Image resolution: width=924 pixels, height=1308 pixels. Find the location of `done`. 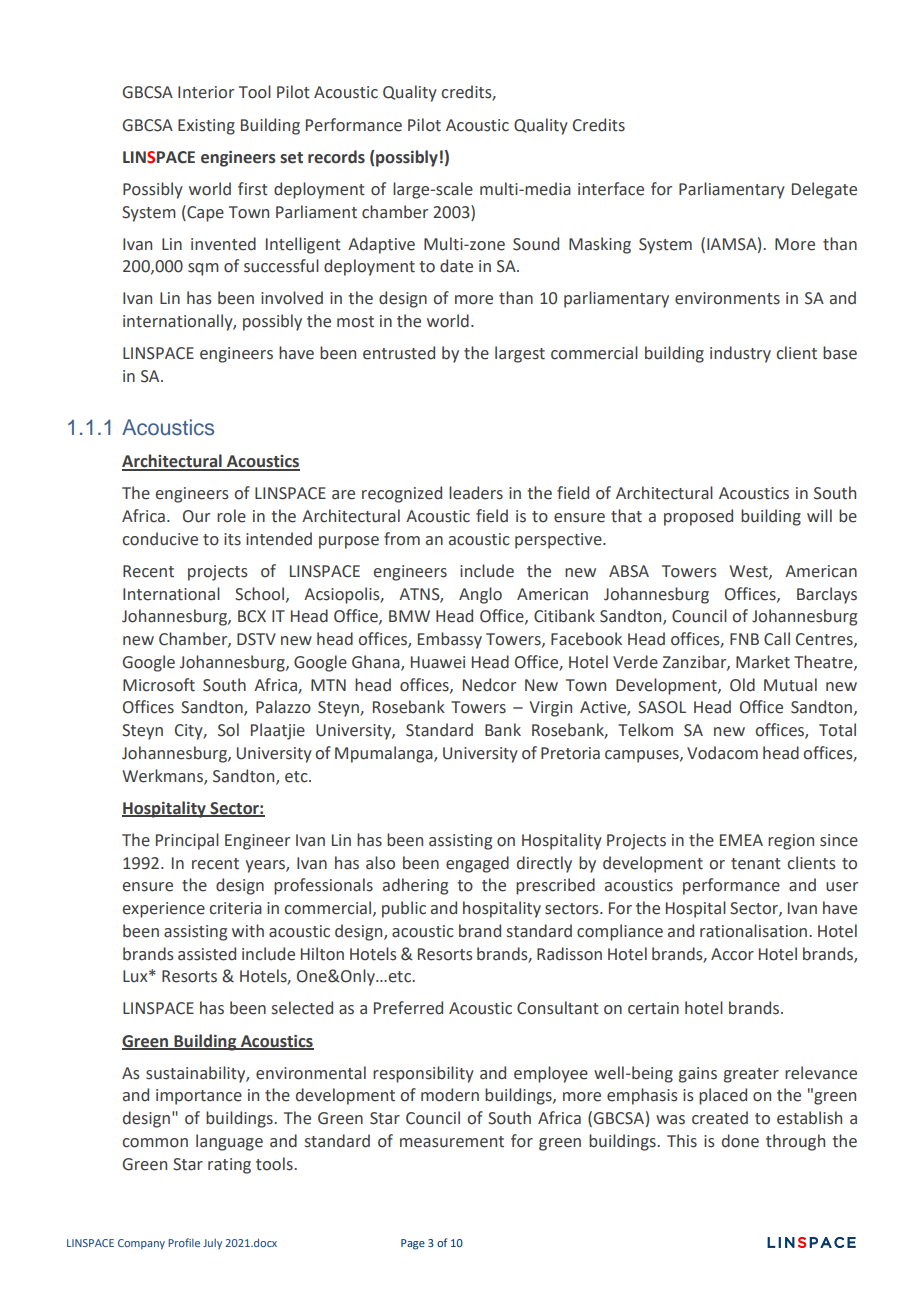

done is located at coordinates (740, 1141).
